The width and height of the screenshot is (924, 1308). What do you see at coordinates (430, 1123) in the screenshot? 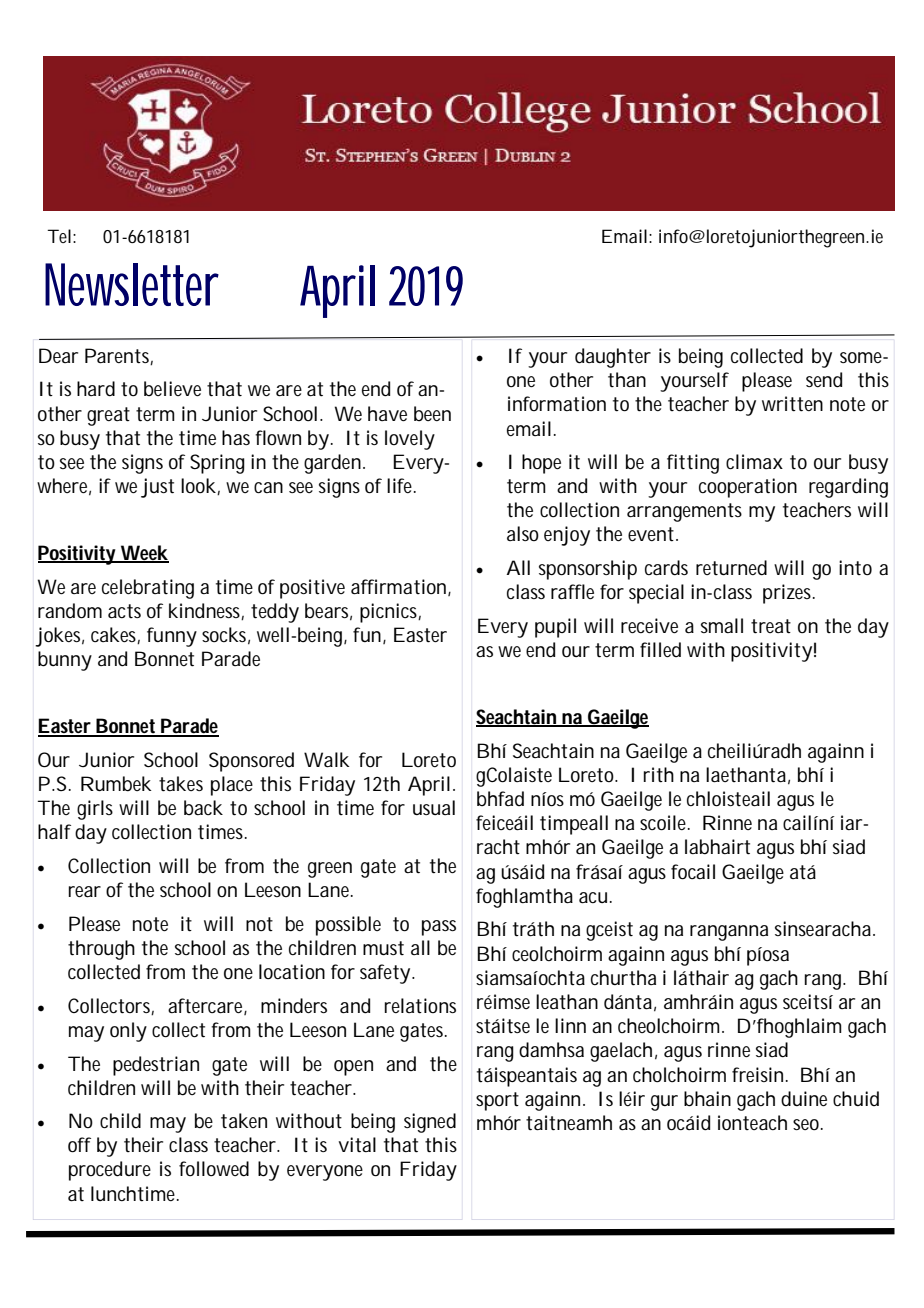
I see `signed` at bounding box center [430, 1123].
